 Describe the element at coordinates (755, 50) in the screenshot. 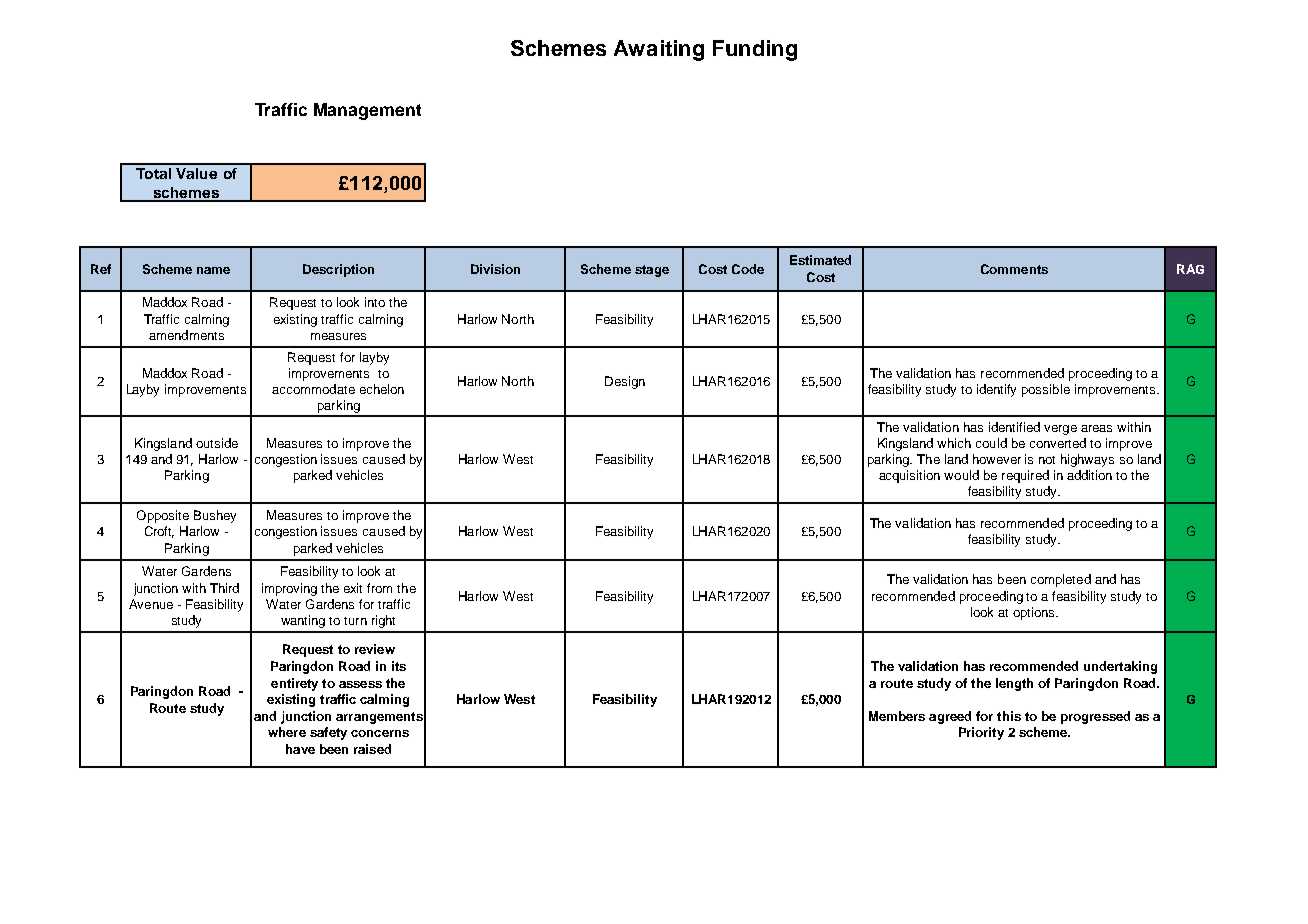

I see `Funding` at that location.
